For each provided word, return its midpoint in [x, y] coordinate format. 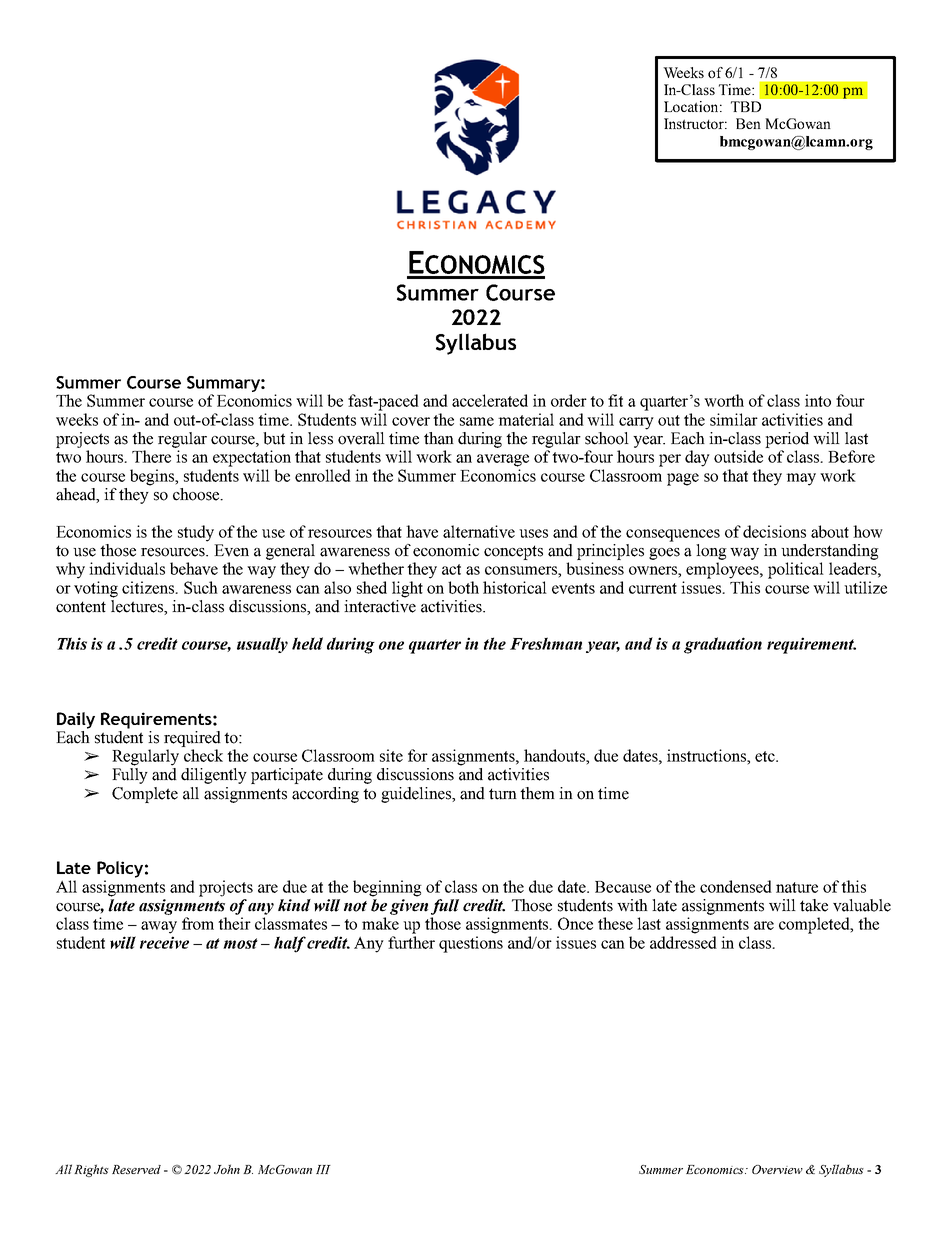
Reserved [136, 1169]
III [323, 1169]
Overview [777, 1169]
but [274, 438]
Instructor [695, 123]
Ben [748, 123]
